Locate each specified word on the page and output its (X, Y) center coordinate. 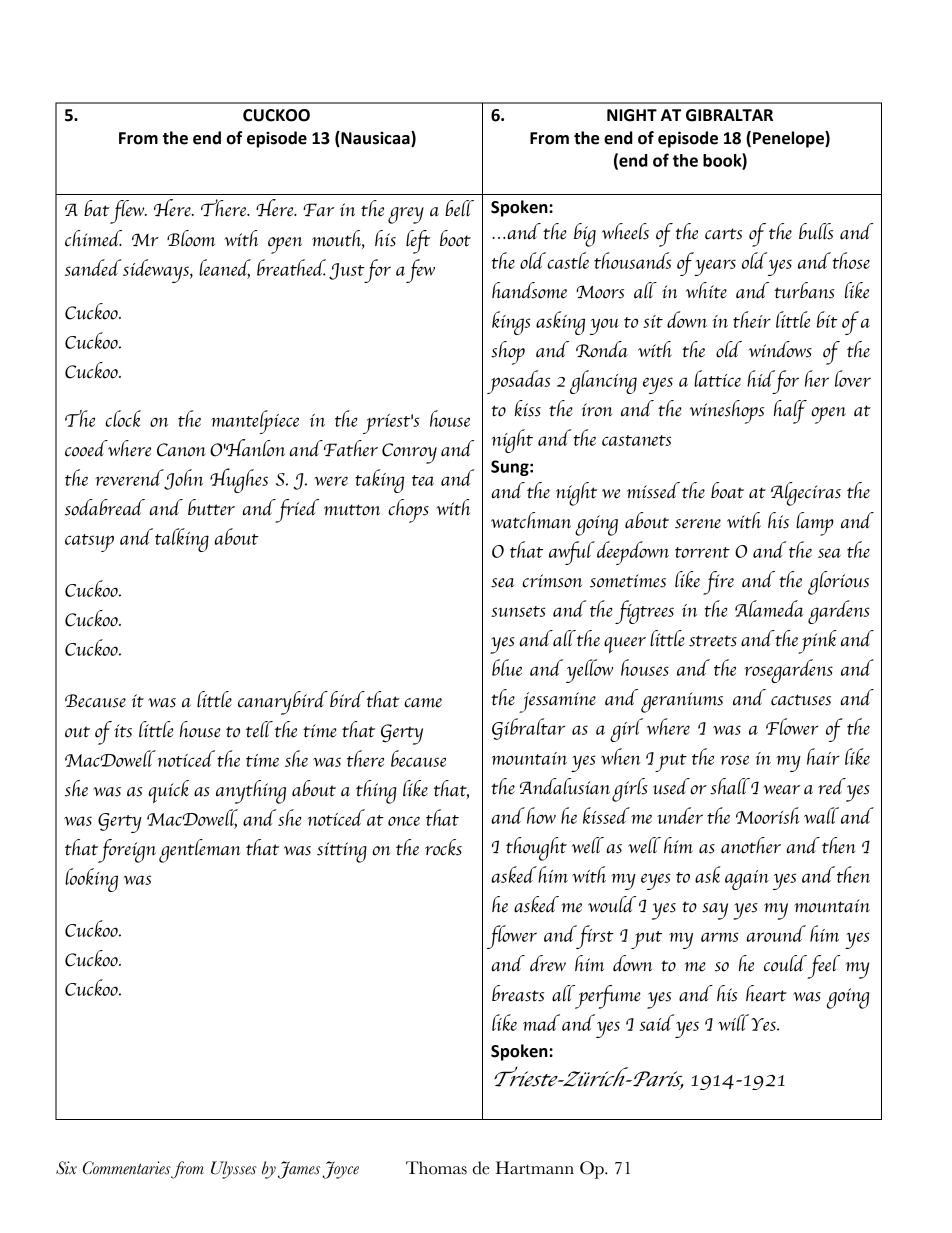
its (123, 731)
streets (713, 641)
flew (128, 212)
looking (91, 880)
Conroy (409, 453)
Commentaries (127, 1169)
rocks (443, 847)
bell (459, 208)
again (747, 880)
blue (507, 667)
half (790, 412)
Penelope (789, 139)
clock (123, 418)
